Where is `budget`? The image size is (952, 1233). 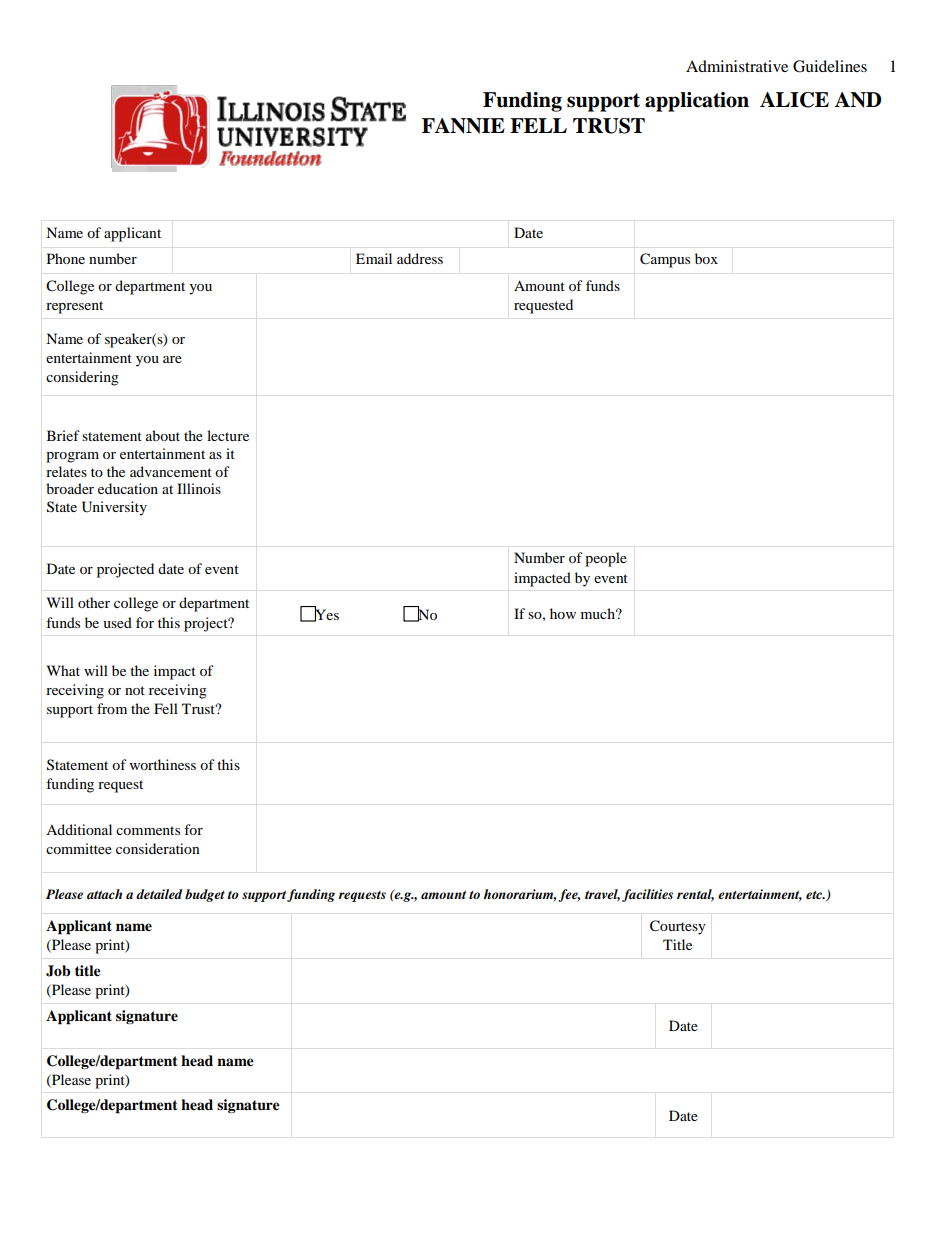
budget is located at coordinates (205, 895).
